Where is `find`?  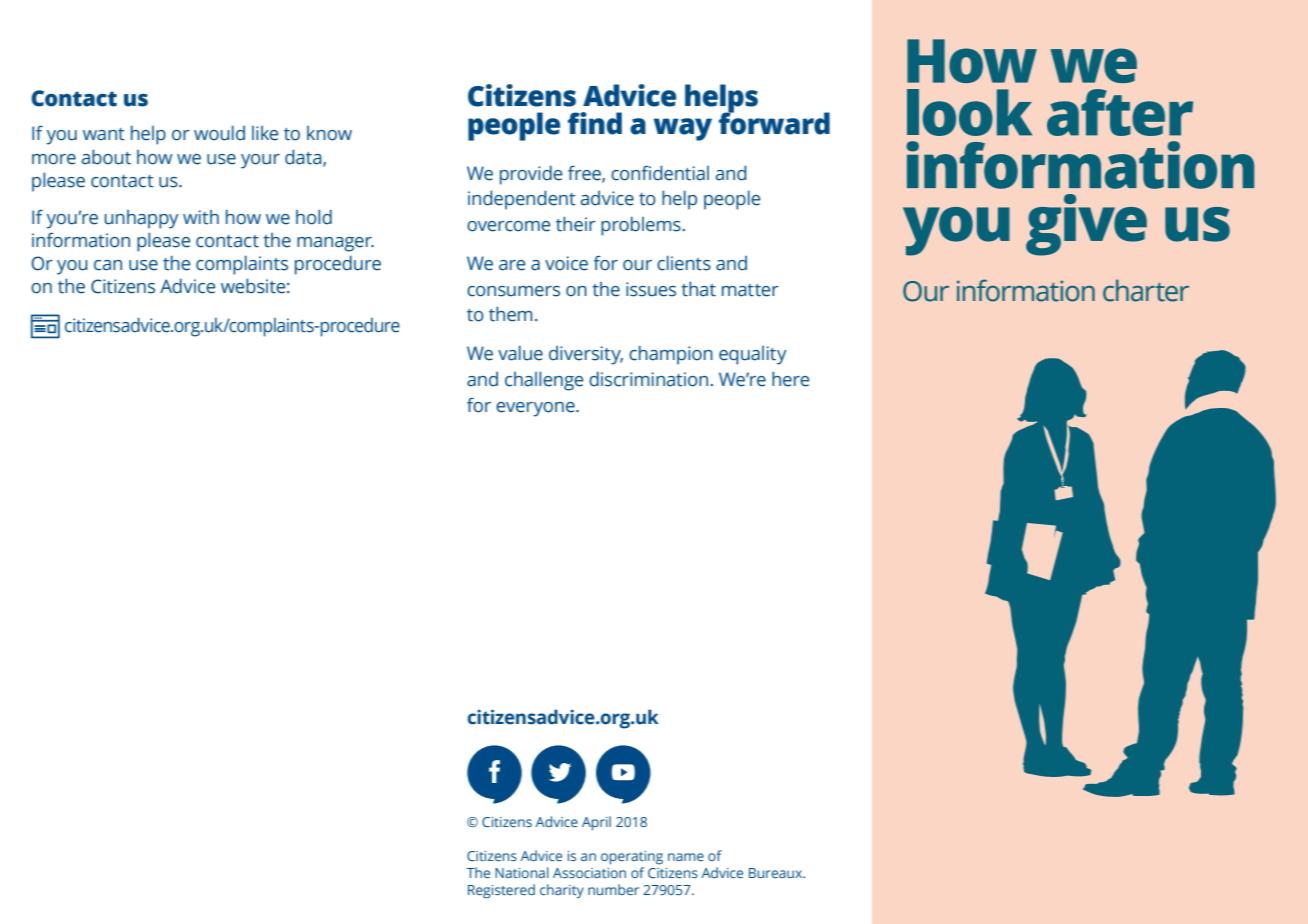
find is located at coordinates (595, 123).
